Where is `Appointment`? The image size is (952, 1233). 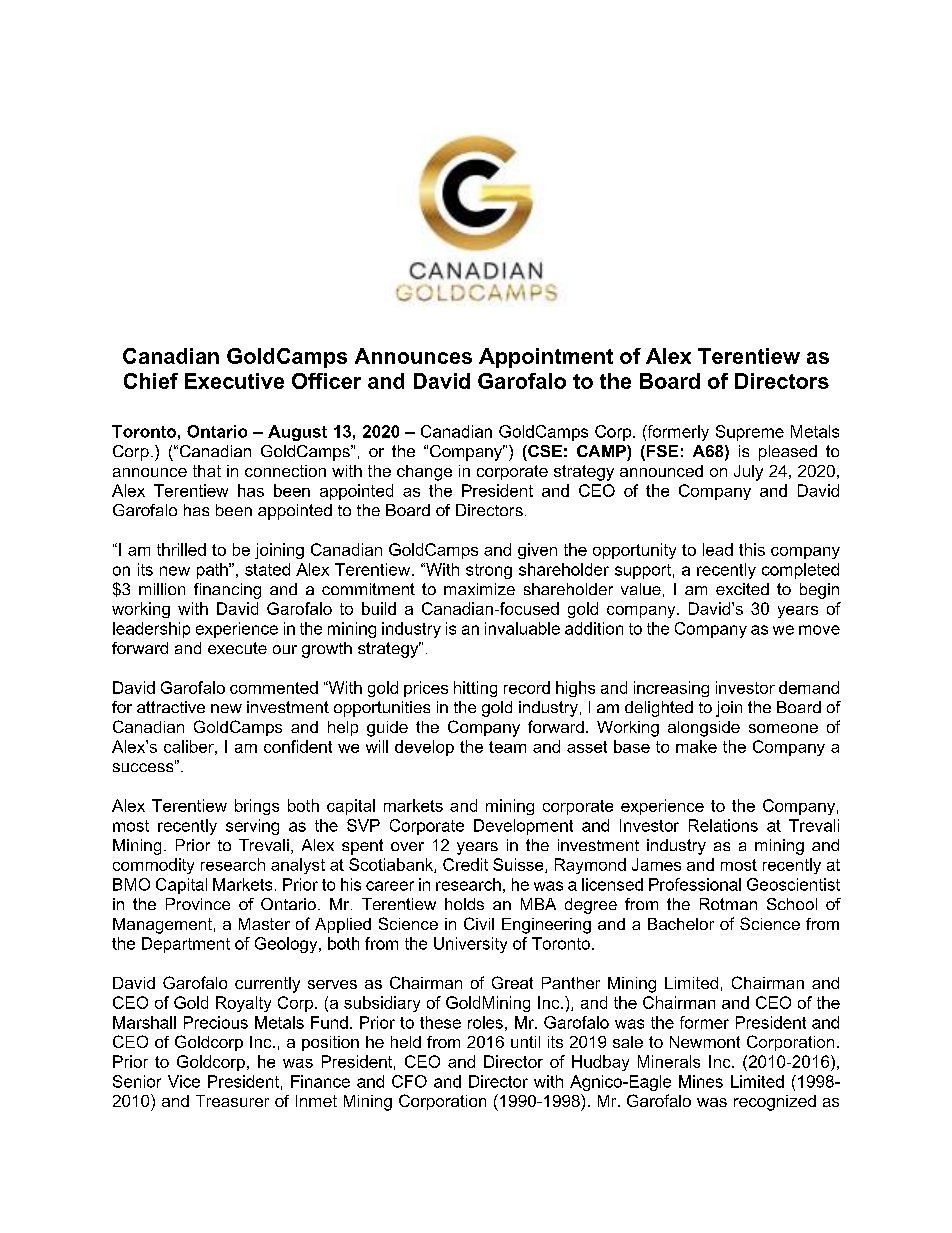 Appointment is located at coordinates (546, 358).
